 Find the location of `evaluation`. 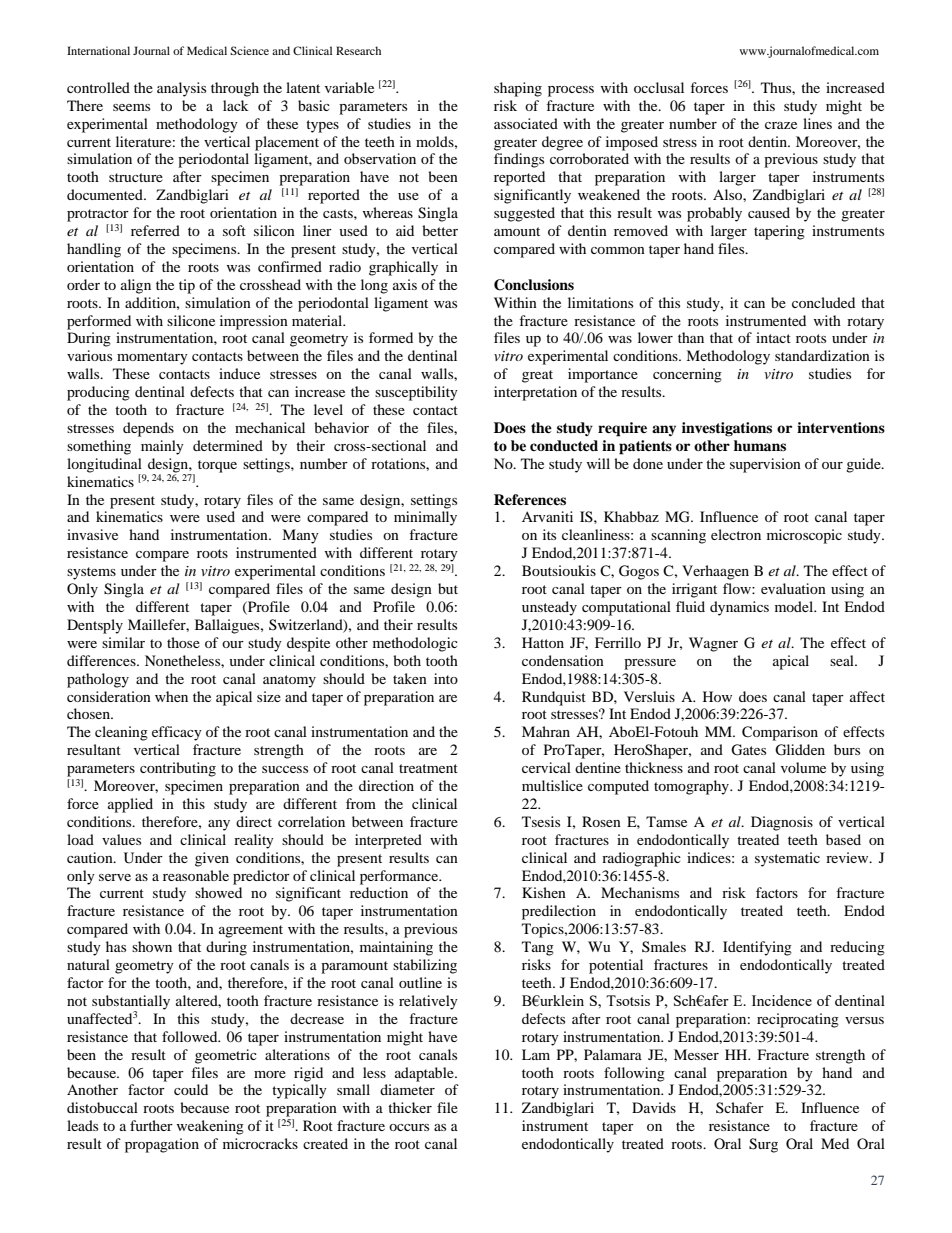

evaluation is located at coordinates (793, 588).
